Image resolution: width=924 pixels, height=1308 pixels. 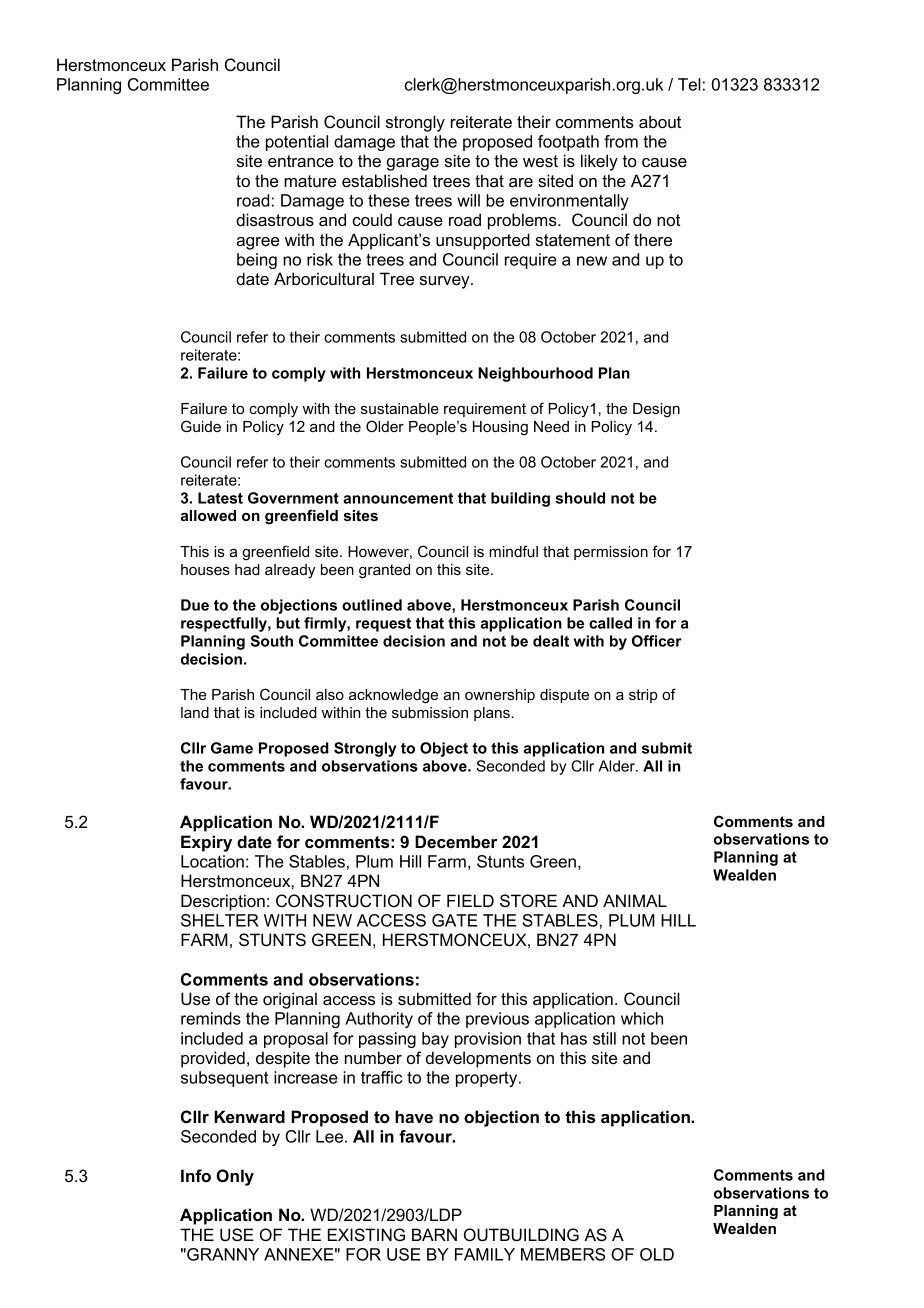 What do you see at coordinates (220, 920) in the document?
I see `SHELTER` at bounding box center [220, 920].
